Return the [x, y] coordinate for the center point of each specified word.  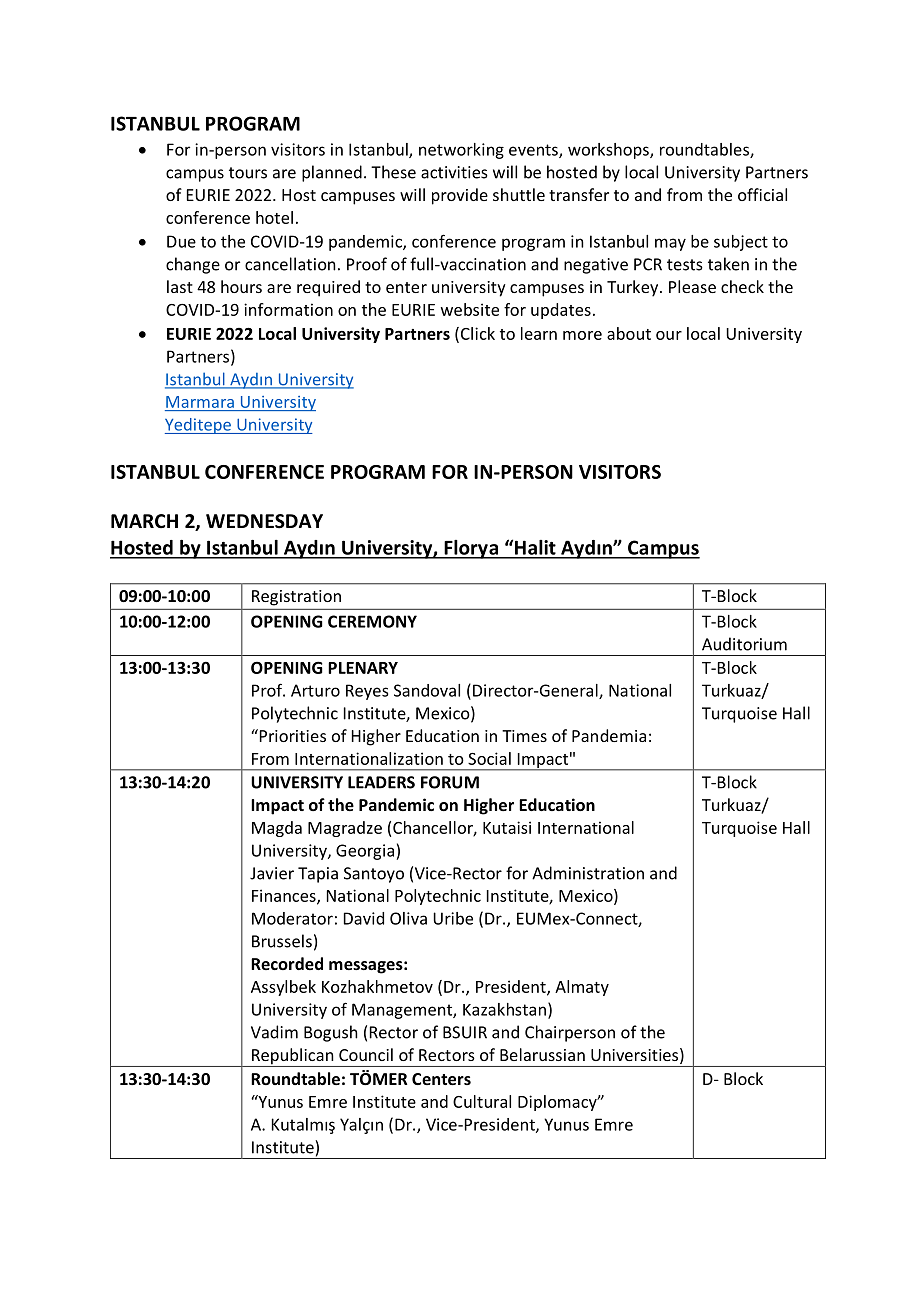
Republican [293, 1057]
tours [248, 173]
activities [454, 172]
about [629, 333]
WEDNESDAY [264, 521]
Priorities [291, 735]
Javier [272, 873]
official [762, 194]
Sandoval [427, 690]
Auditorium [744, 644]
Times [524, 736]
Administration [588, 873]
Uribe [453, 918]
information [288, 309]
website [470, 309]
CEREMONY [372, 621]
